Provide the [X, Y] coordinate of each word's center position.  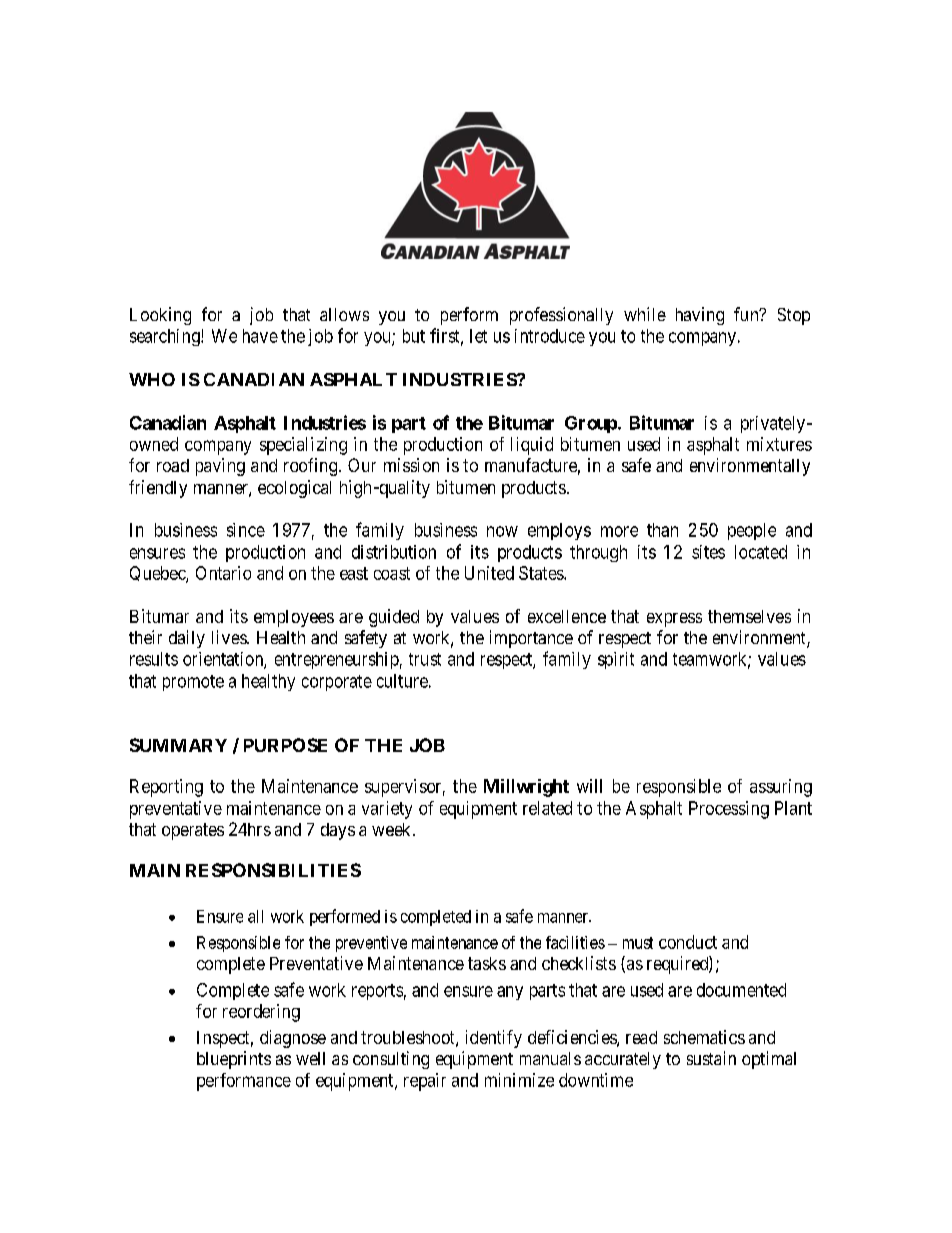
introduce [550, 336]
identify [494, 1039]
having [700, 316]
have [260, 336]
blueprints [234, 1060]
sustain [711, 1058]
